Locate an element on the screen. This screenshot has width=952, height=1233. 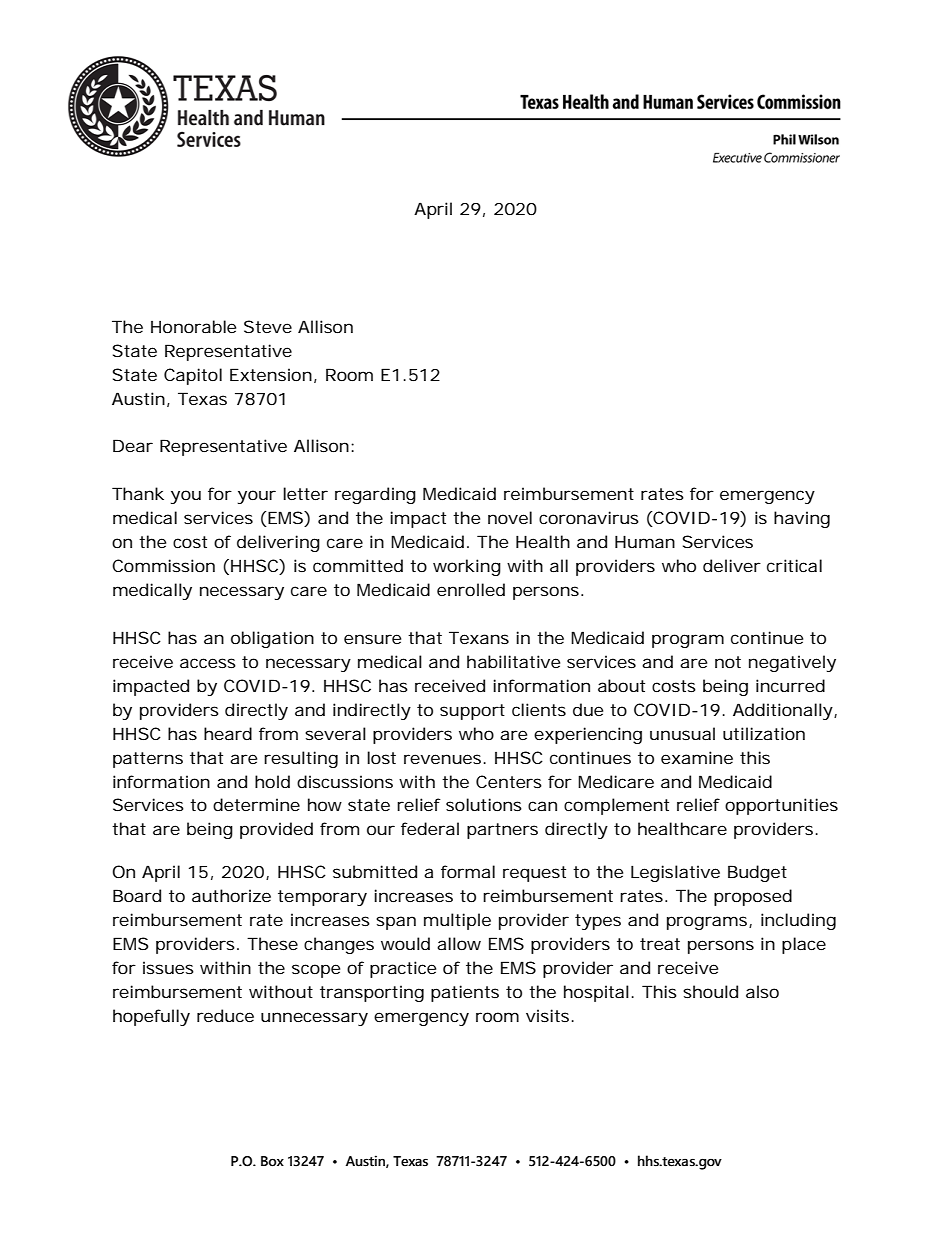
visits is located at coordinates (549, 1015).
